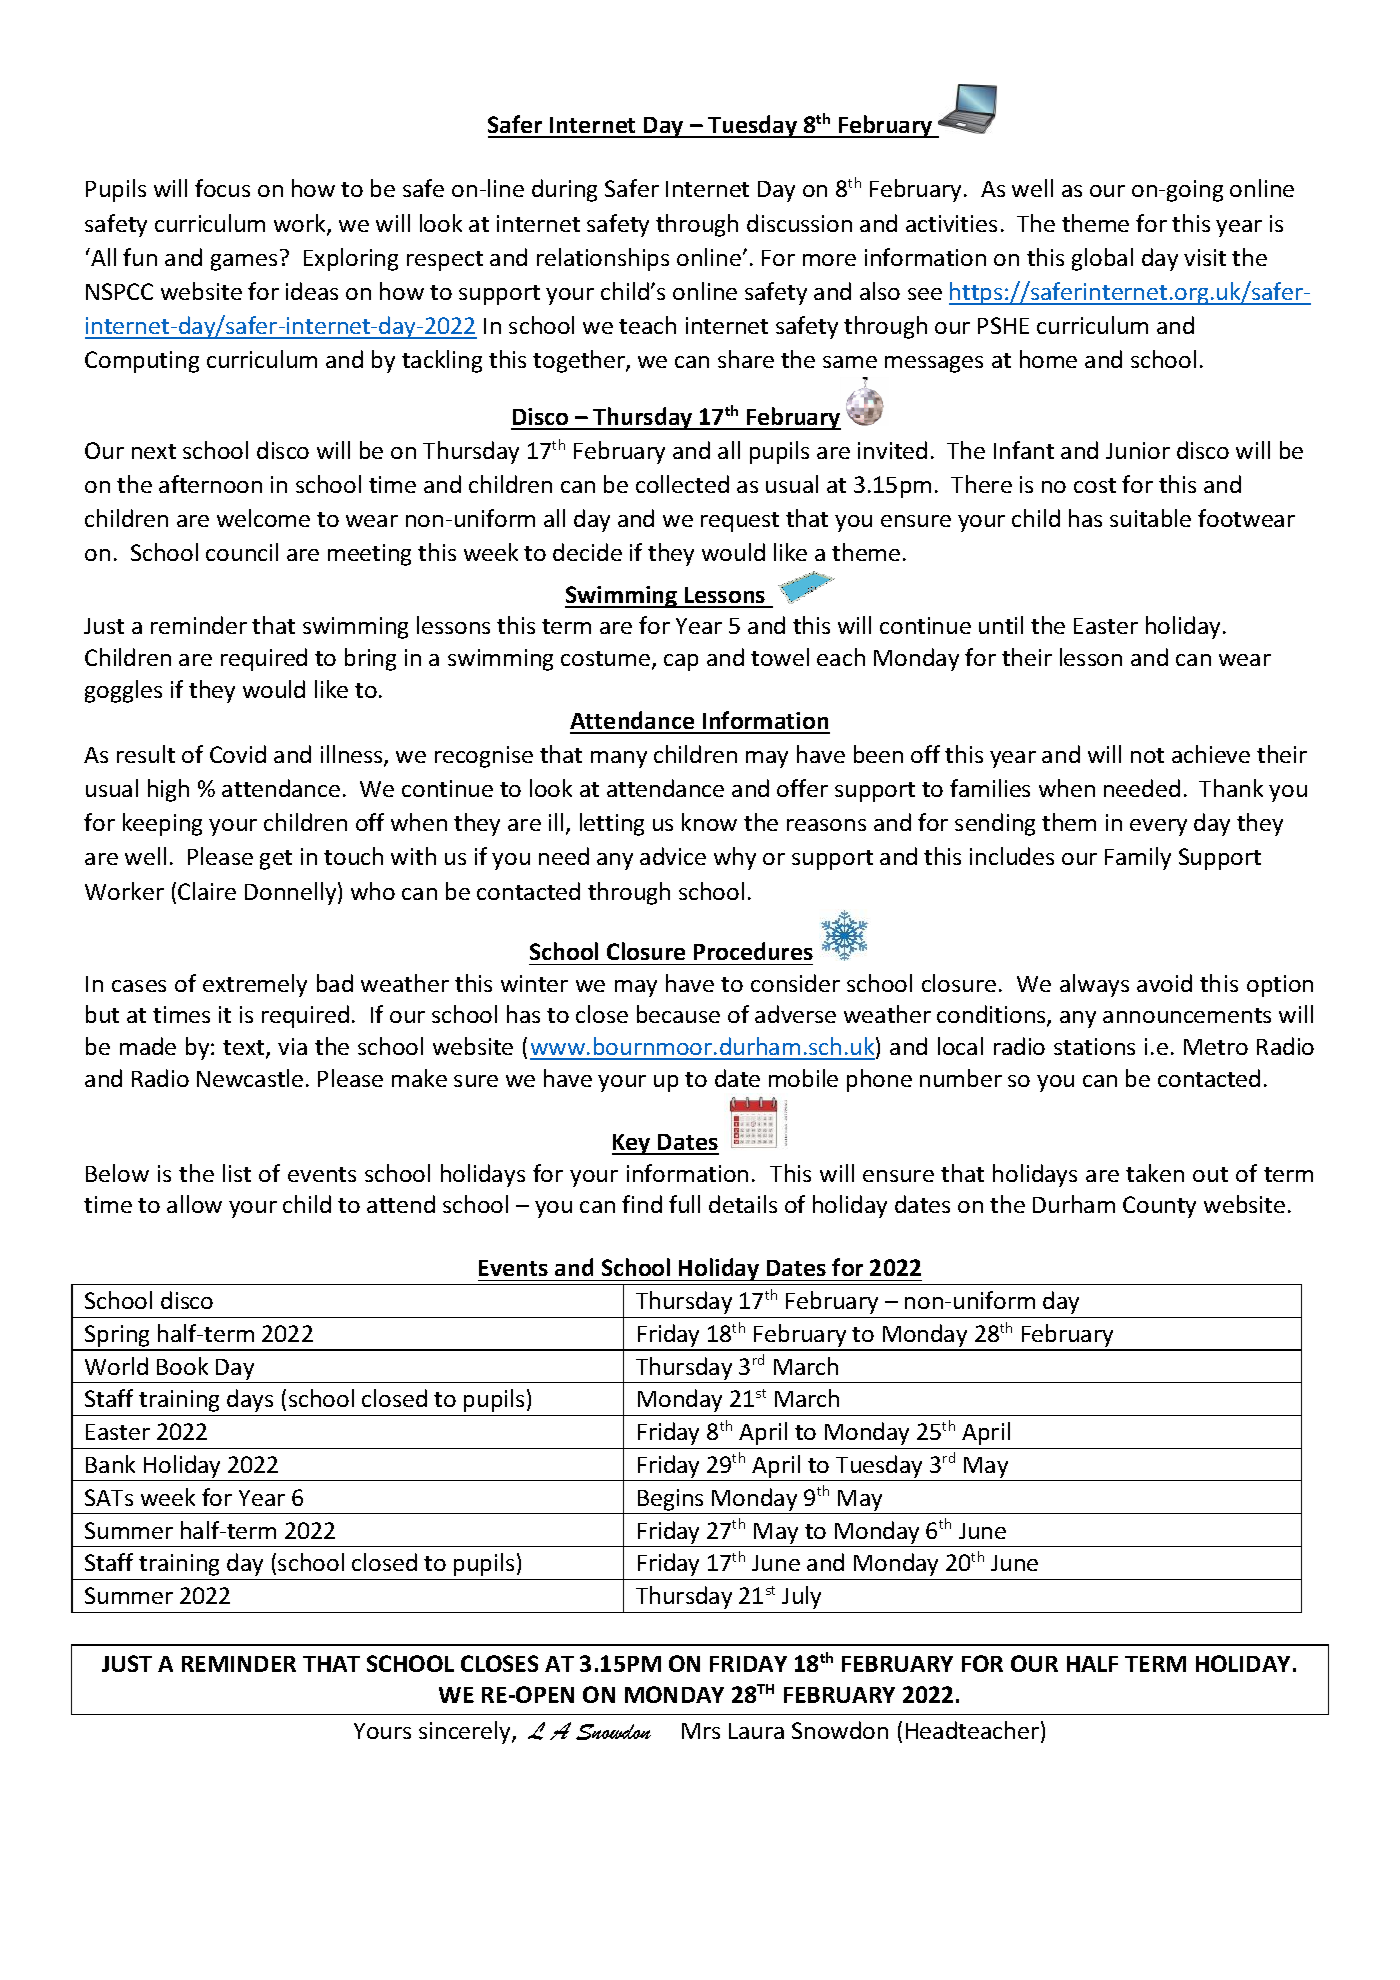 This screenshot has height=1980, width=1400. Describe the element at coordinates (701, 1731) in the screenshot. I see `Mrs` at that location.
